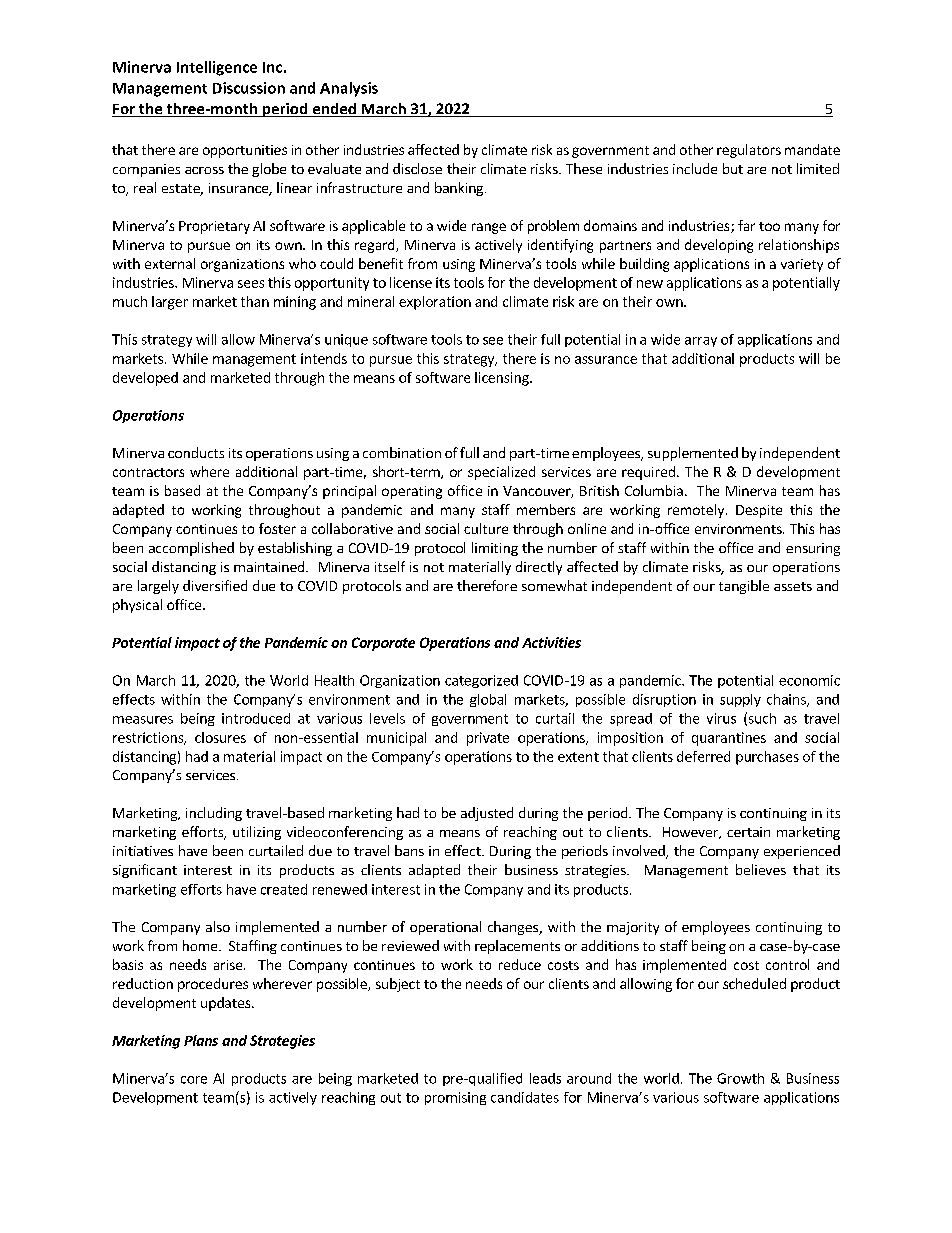 The image size is (952, 1233). Describe the element at coordinates (170, 303) in the document. I see `larger` at that location.
